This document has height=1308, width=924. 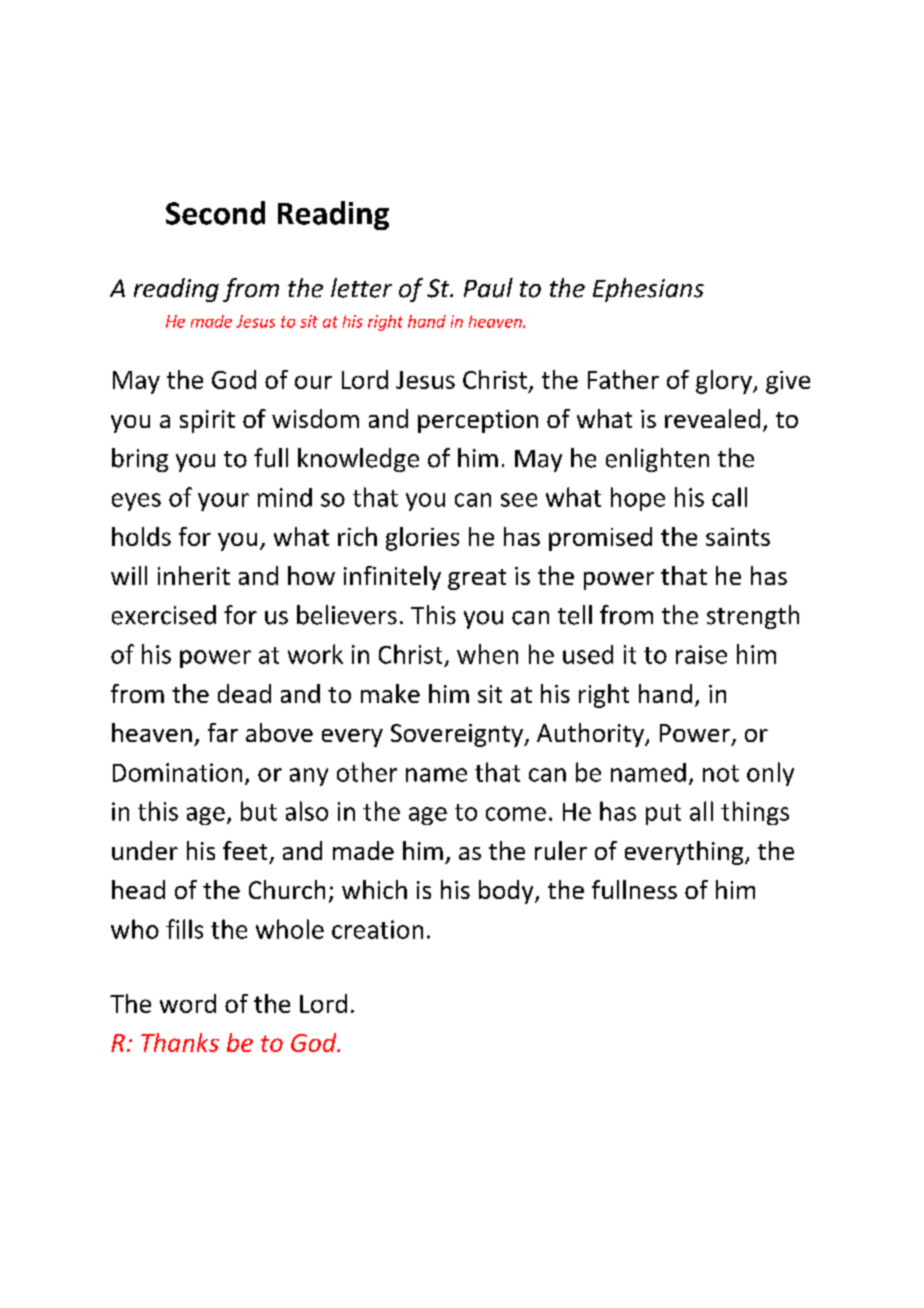 What do you see at coordinates (738, 537) in the document?
I see `saints` at bounding box center [738, 537].
